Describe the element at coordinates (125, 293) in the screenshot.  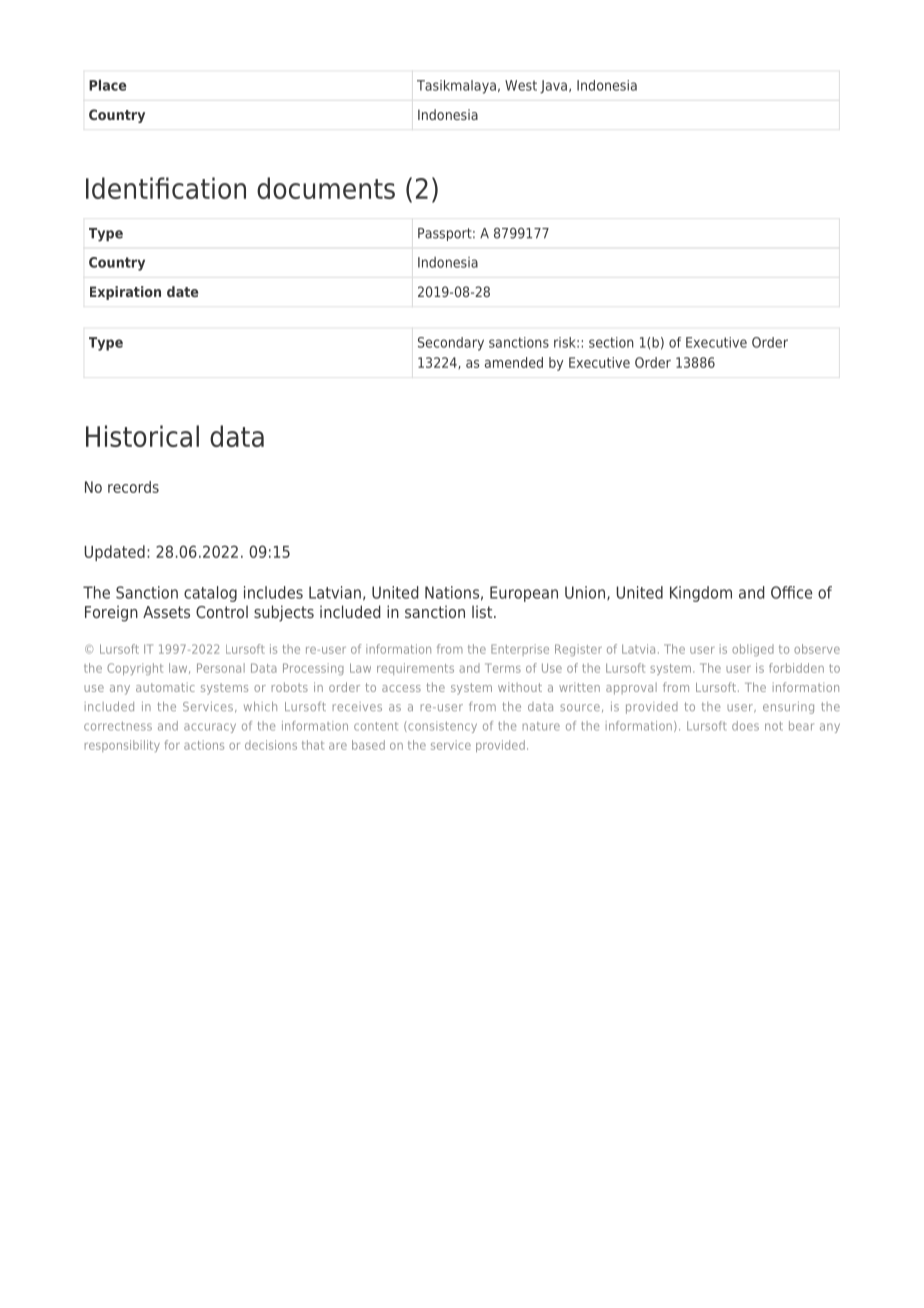
I see `Expiration` at that location.
